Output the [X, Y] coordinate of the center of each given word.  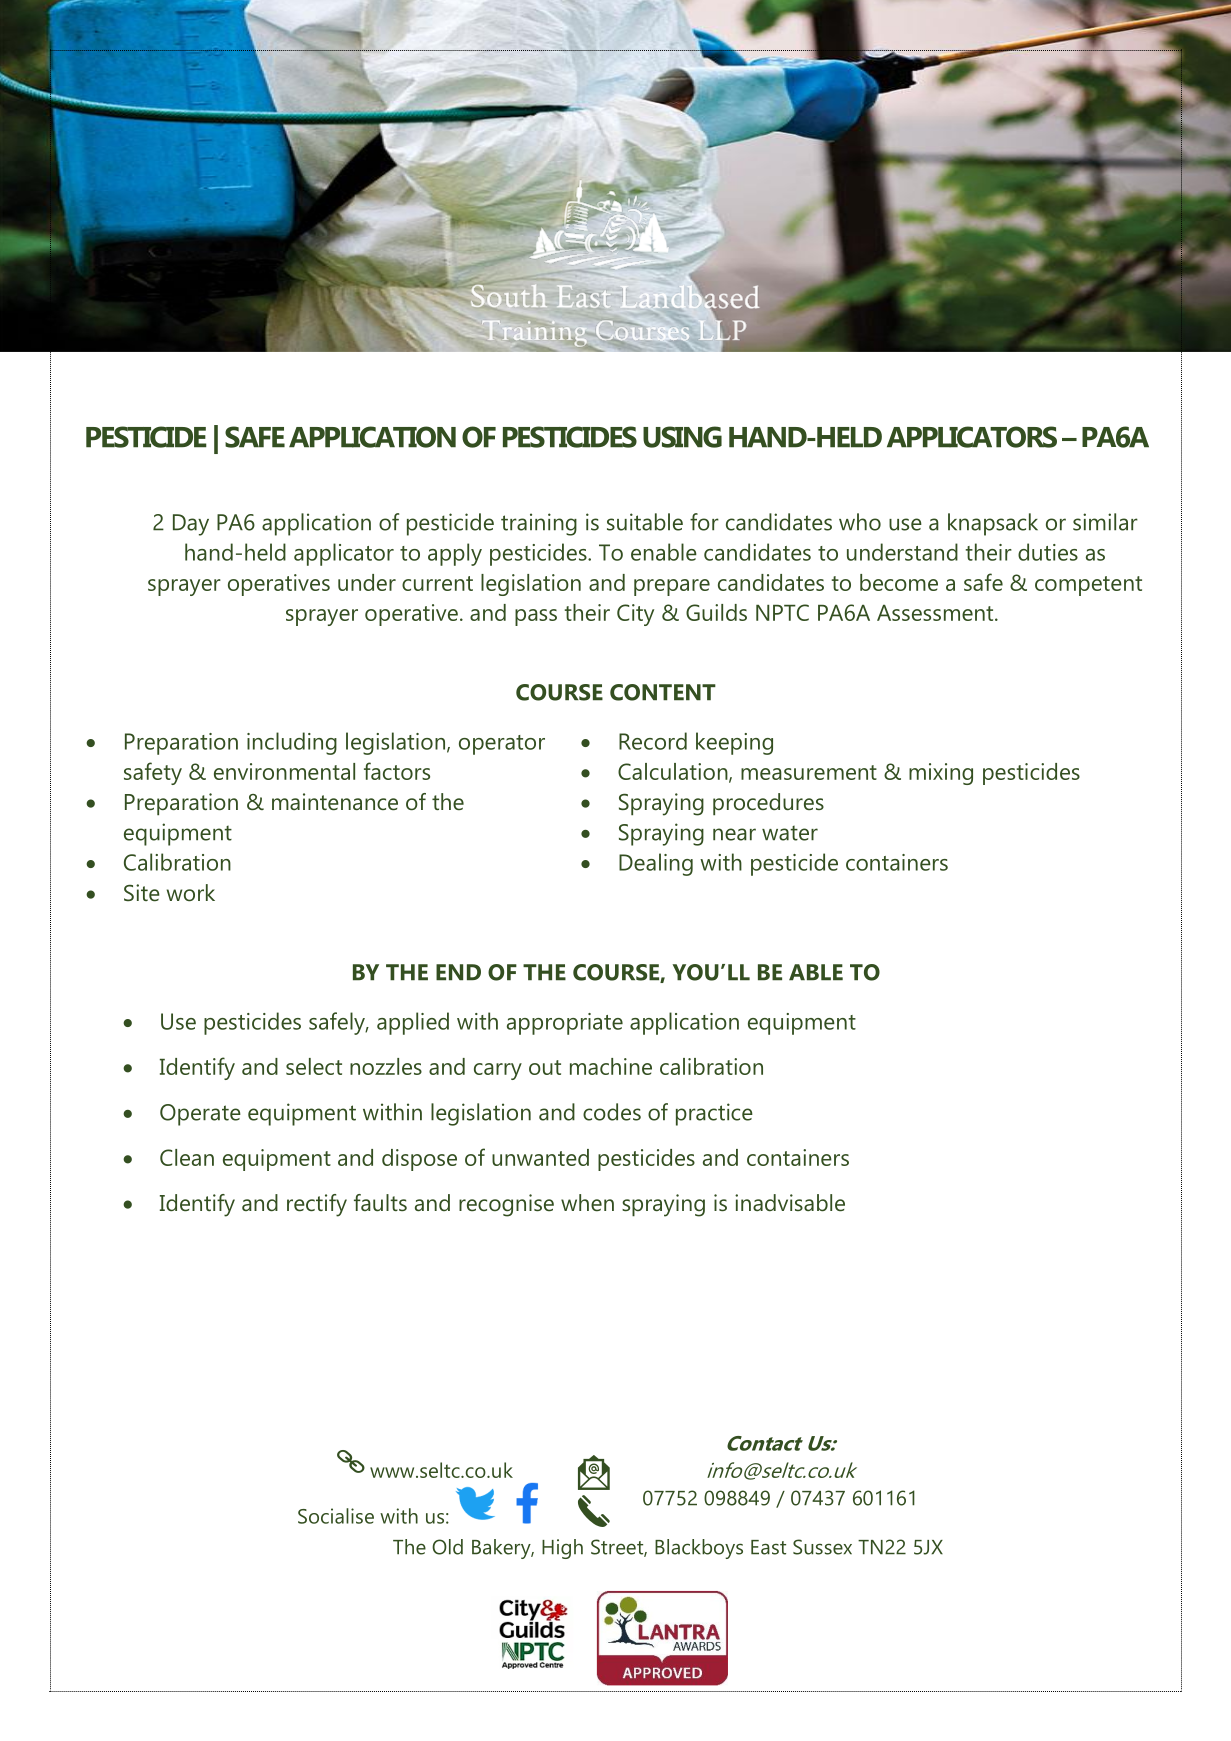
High [562, 1549]
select [314, 1066]
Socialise [336, 1516]
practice [714, 1114]
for [704, 522]
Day [191, 525]
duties [1048, 552]
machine [611, 1066]
